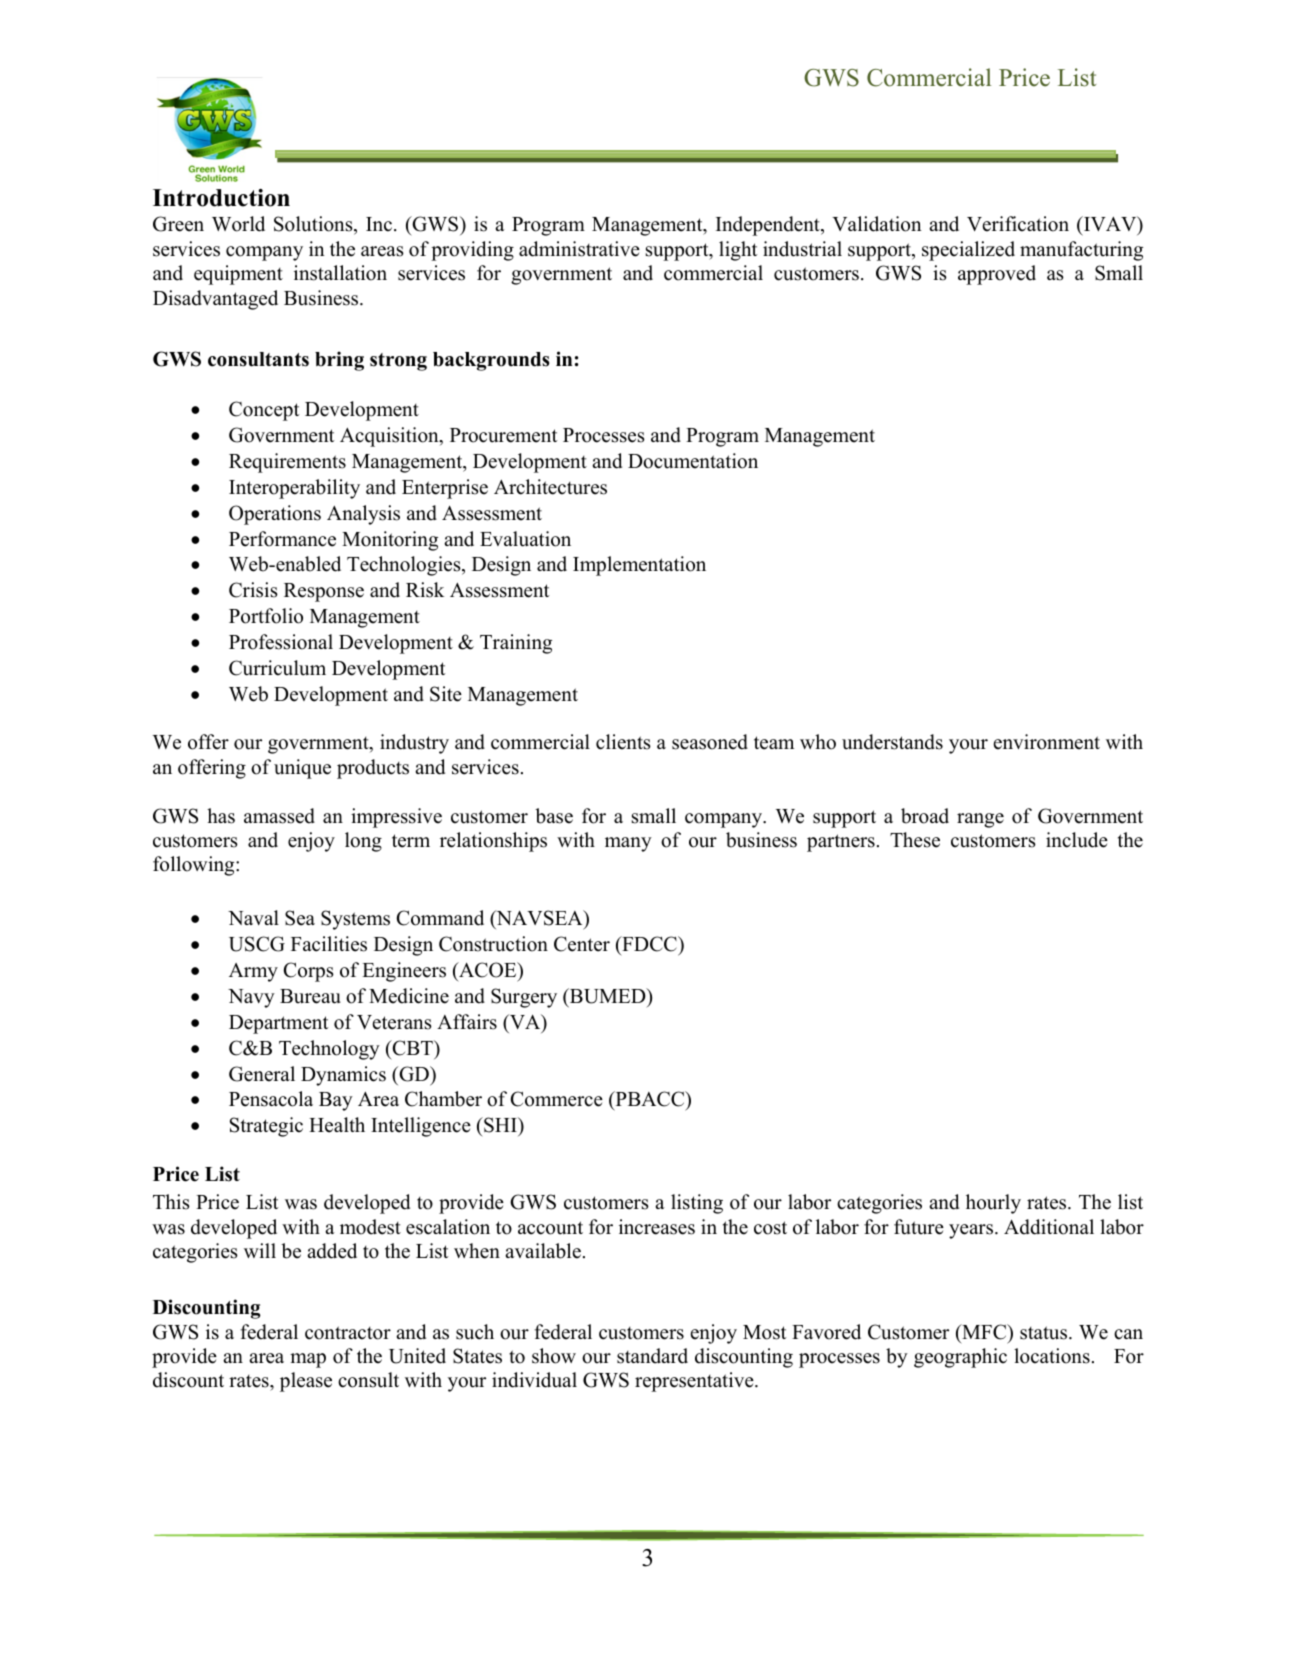 This screenshot has width=1296, height=1677. I want to click on World, so click(238, 224).
